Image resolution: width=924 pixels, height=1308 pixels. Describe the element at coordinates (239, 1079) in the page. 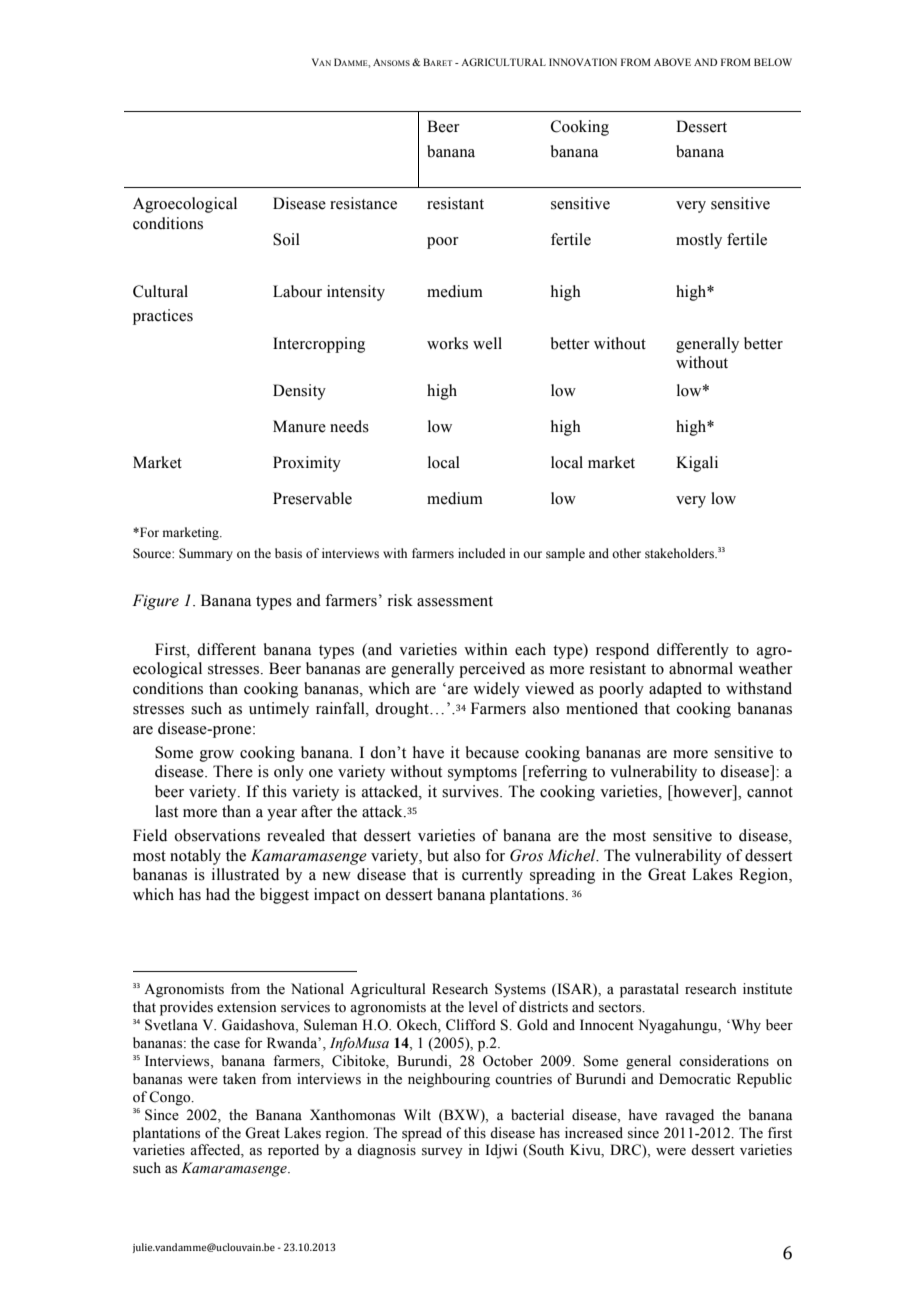

I see `taken` at that location.
